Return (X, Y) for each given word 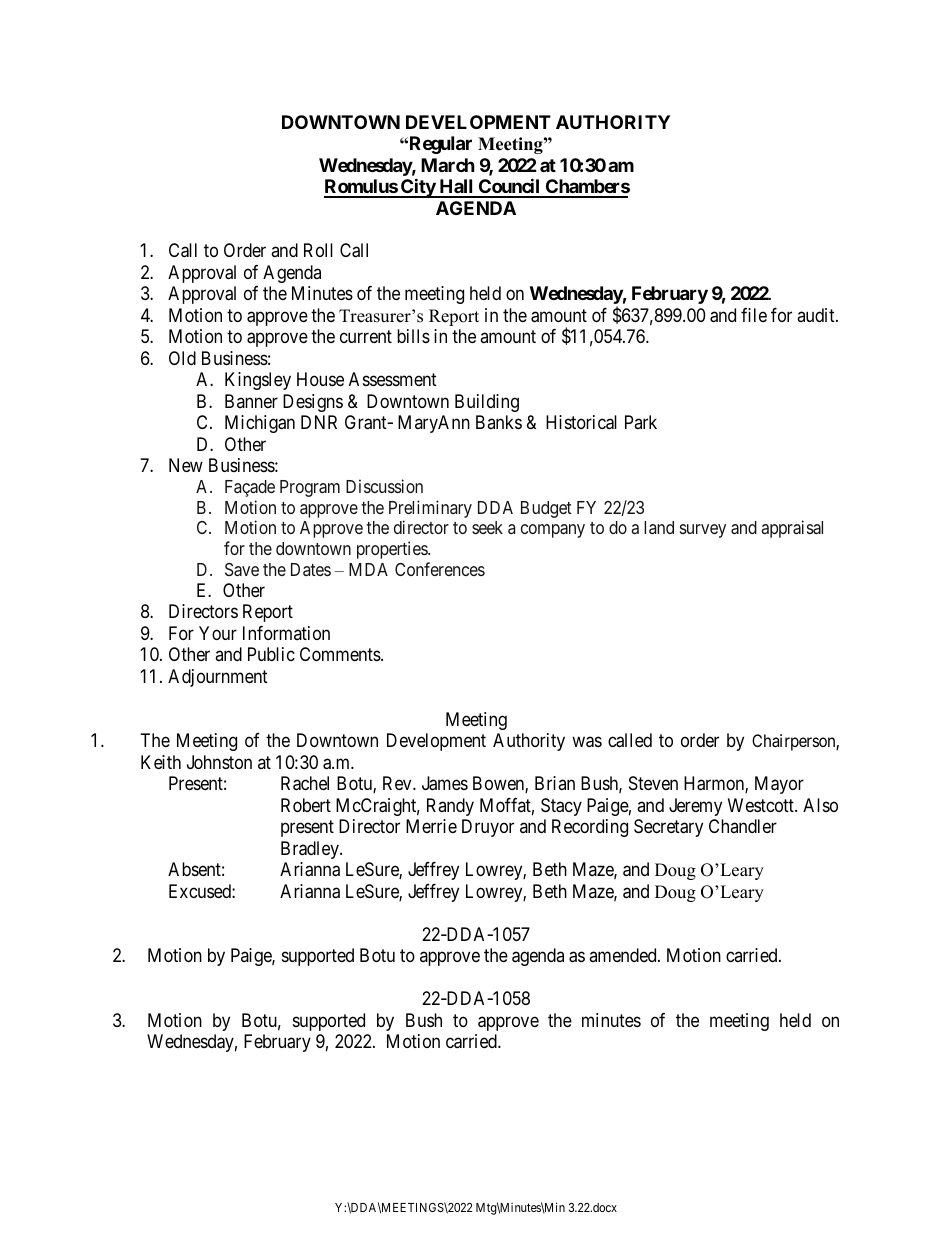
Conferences (440, 569)
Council (509, 187)
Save (242, 569)
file (754, 315)
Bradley (311, 850)
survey (703, 531)
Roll (318, 250)
